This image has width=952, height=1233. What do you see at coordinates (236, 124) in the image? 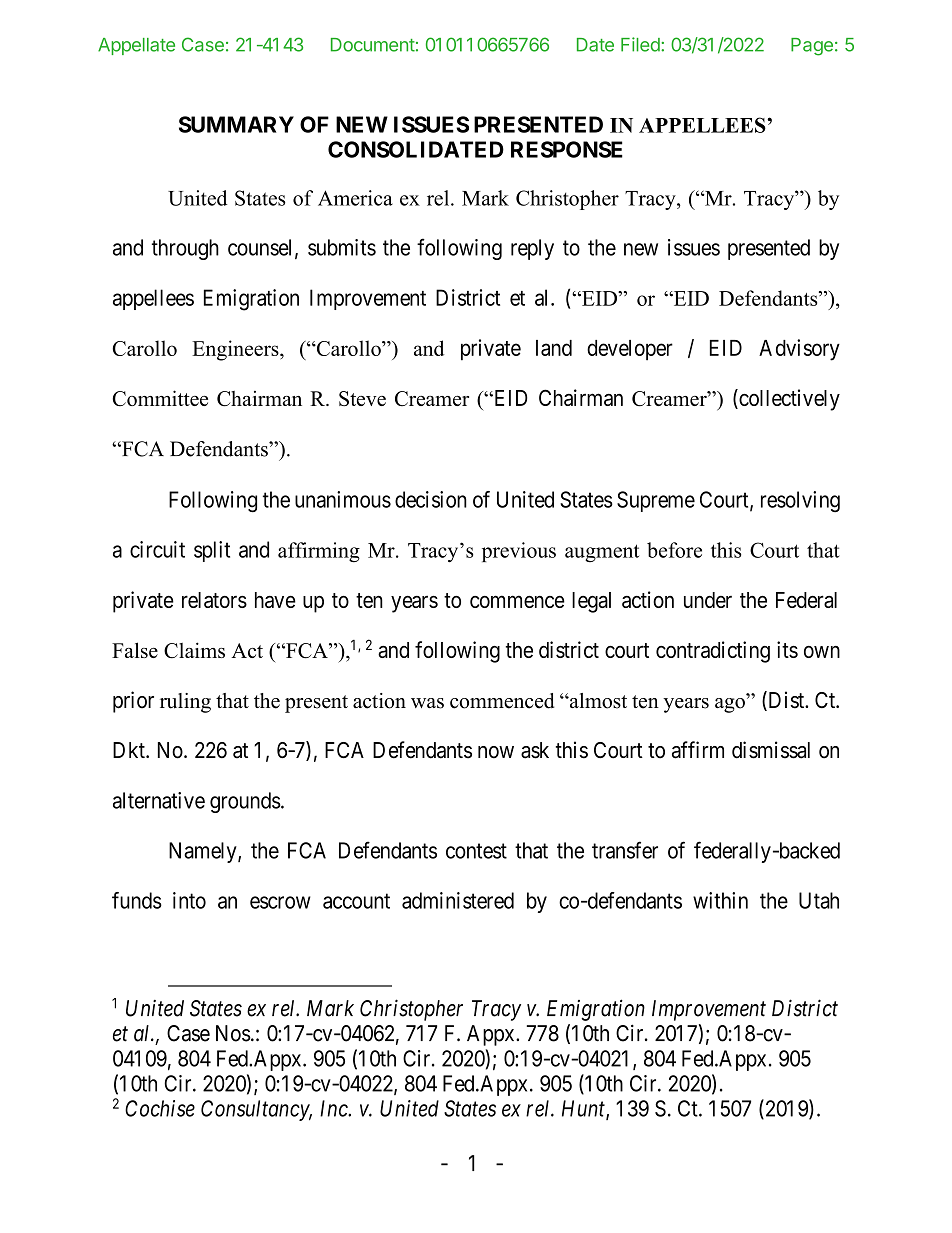
I see `SUMMARY` at bounding box center [236, 124].
